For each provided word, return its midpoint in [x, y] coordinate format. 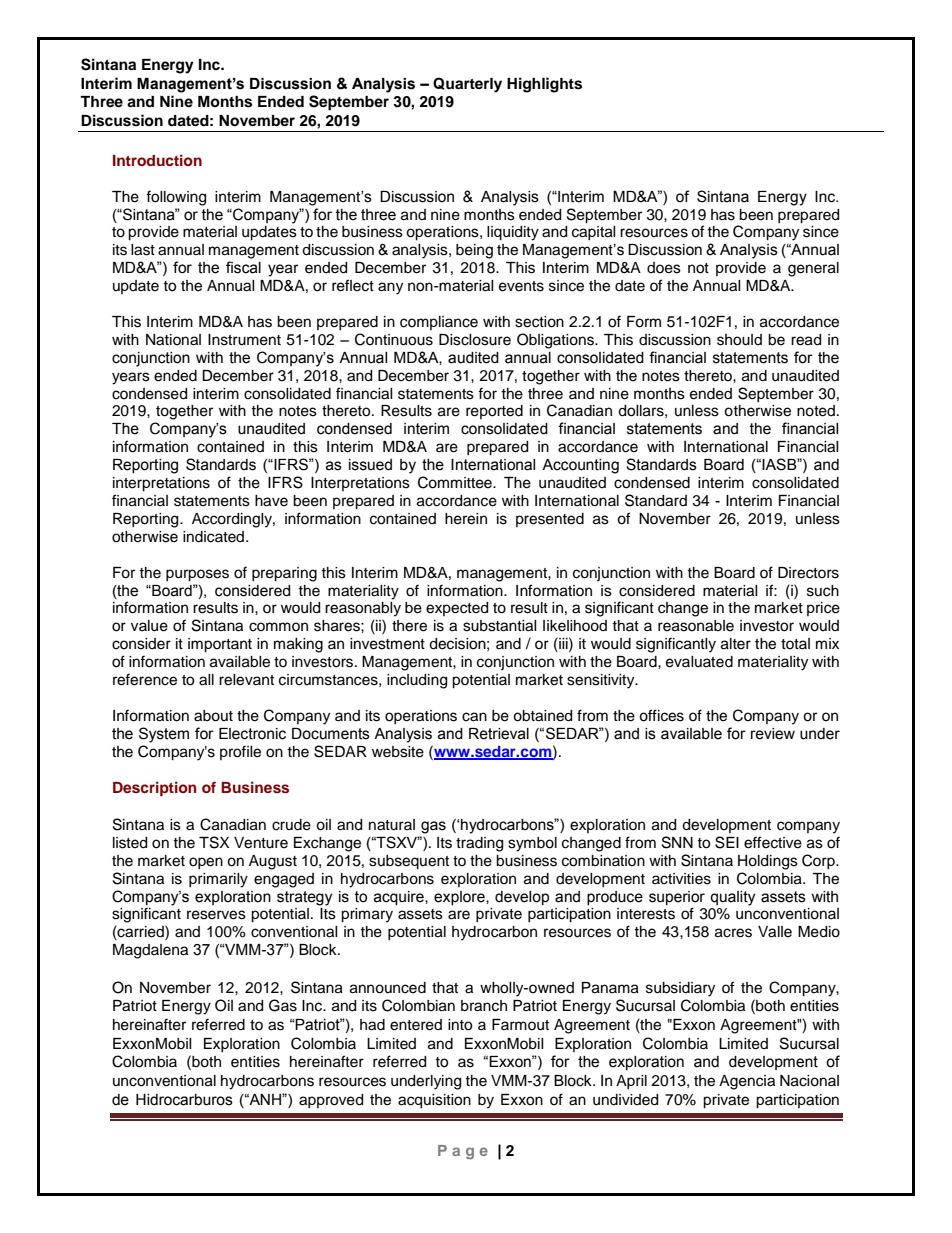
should [739, 340]
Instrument [244, 340]
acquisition [434, 1101]
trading [479, 844]
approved [331, 1101]
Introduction [157, 160]
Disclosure [475, 340]
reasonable [696, 626]
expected [457, 609]
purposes [197, 575]
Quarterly [467, 85]
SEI [727, 842]
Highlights [544, 85]
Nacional [809, 1081]
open [206, 863]
